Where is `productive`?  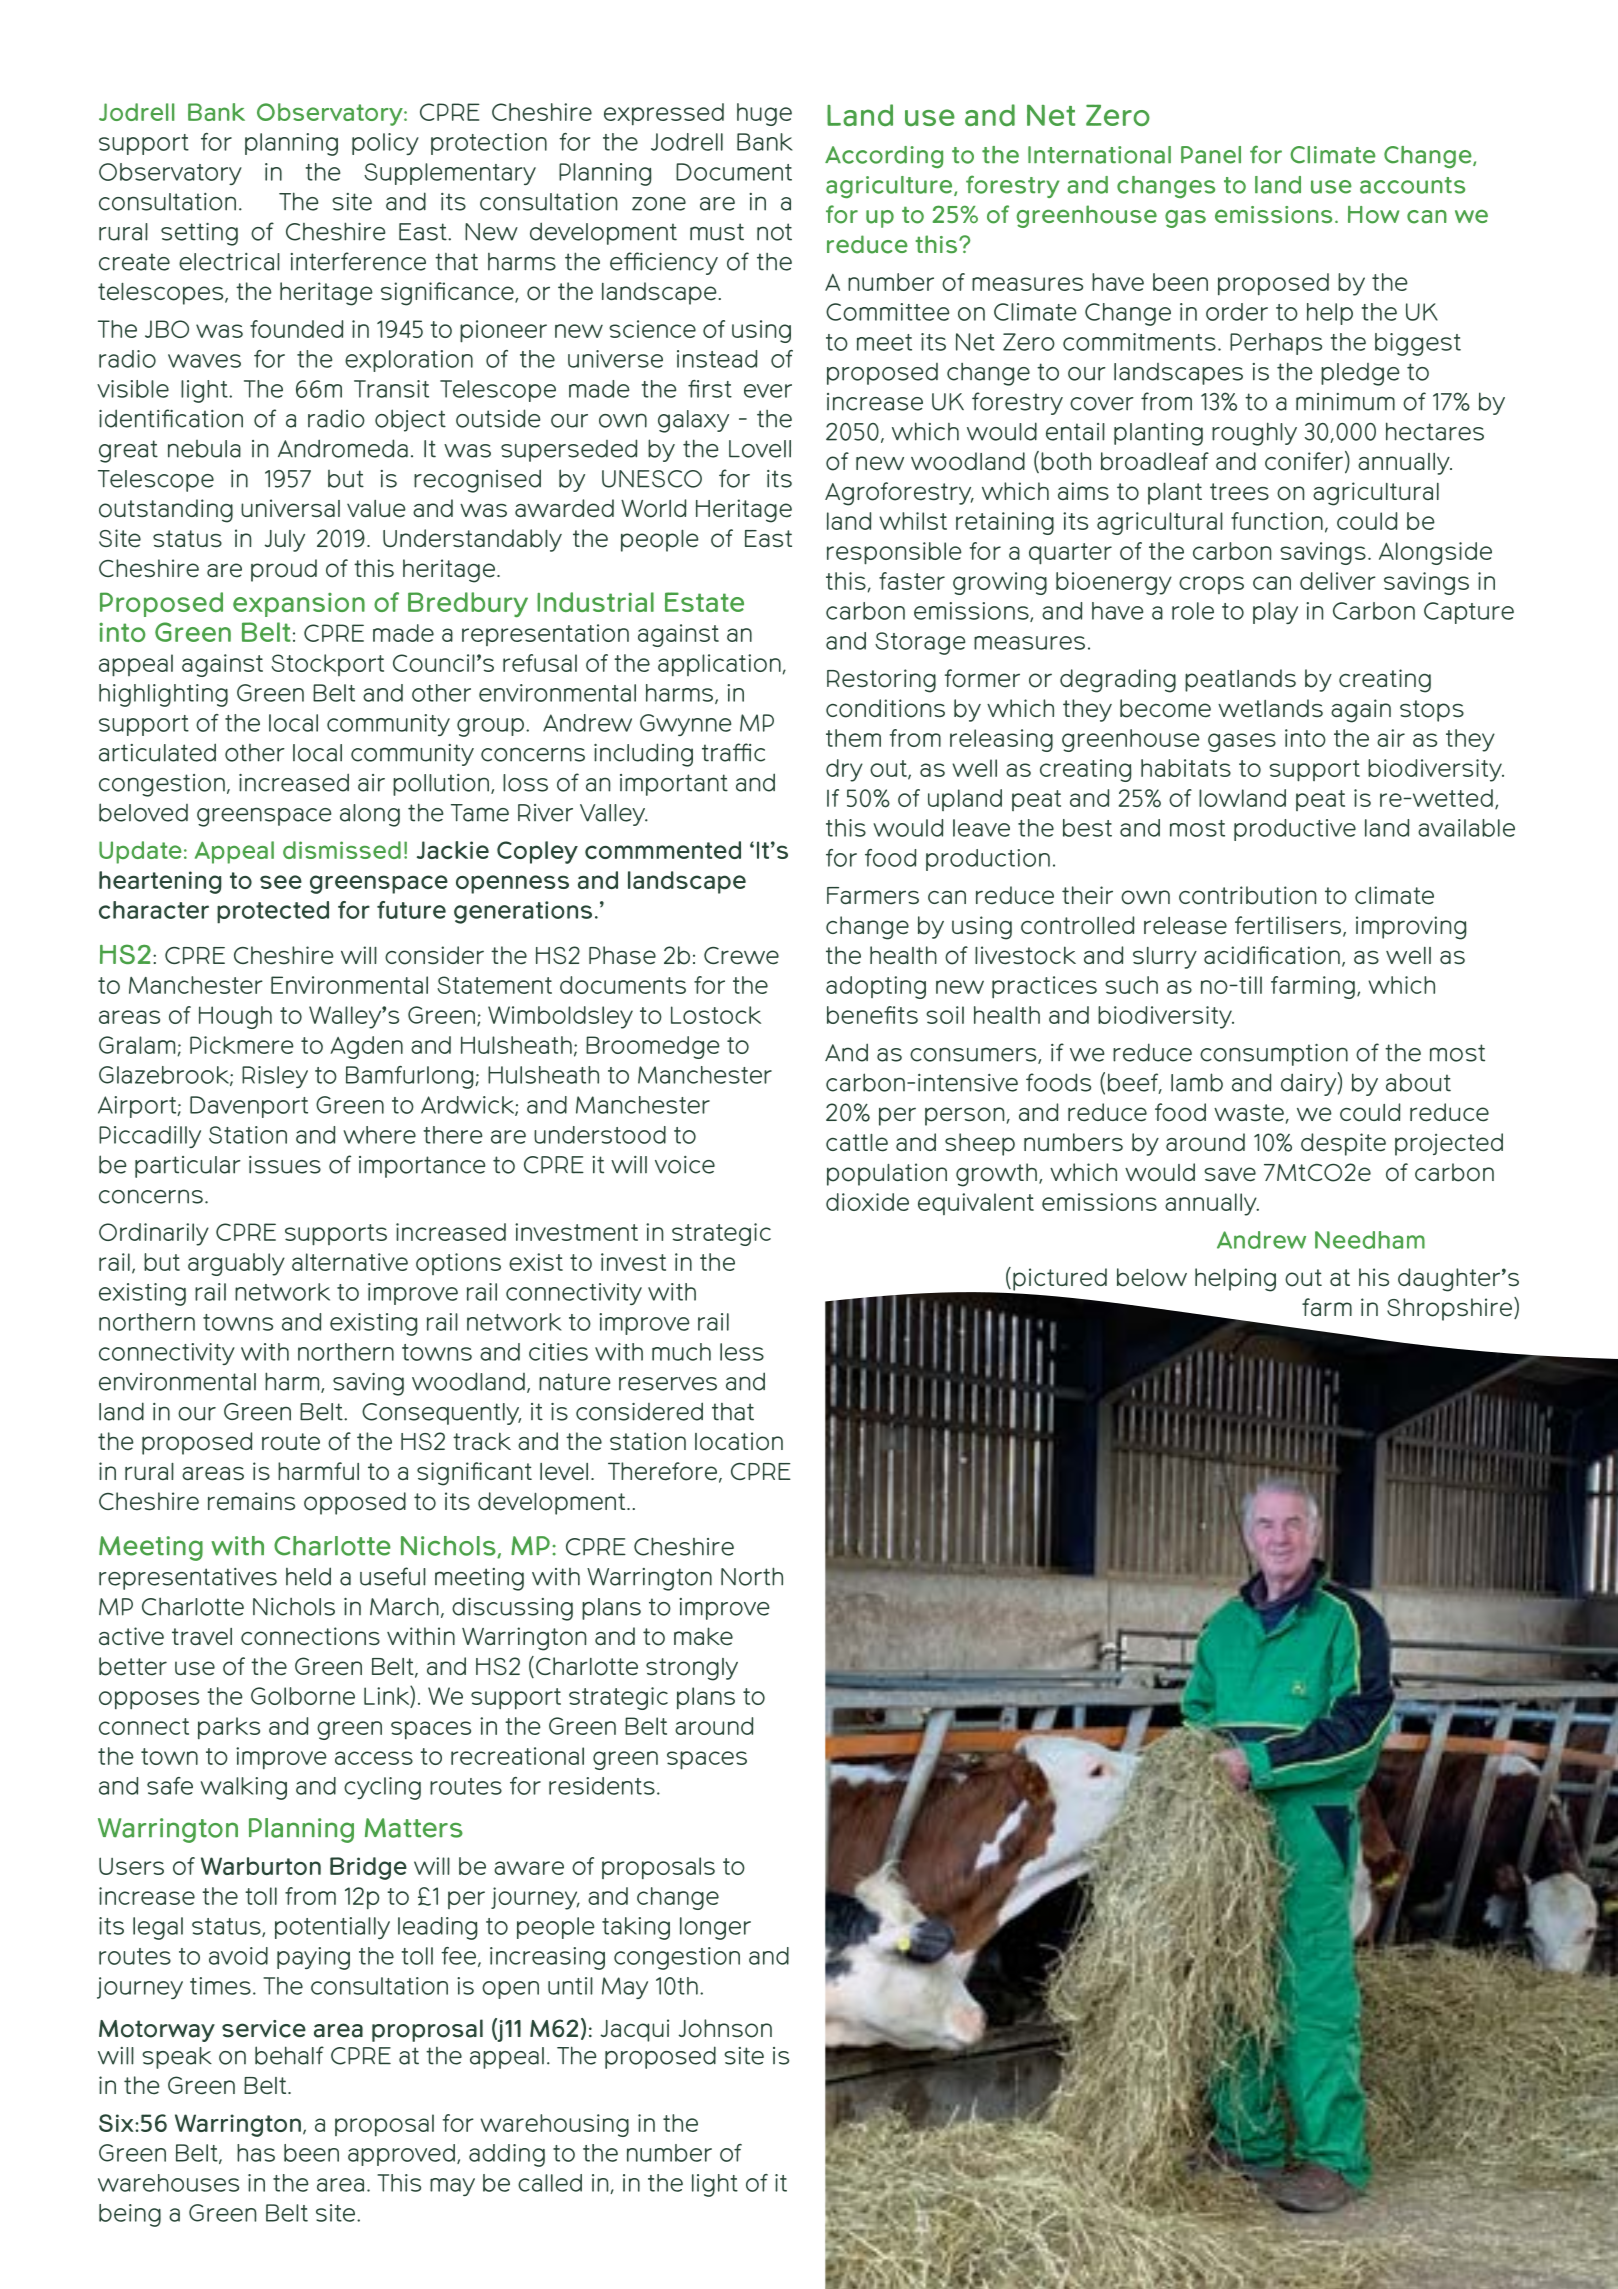 productive is located at coordinates (1295, 830).
